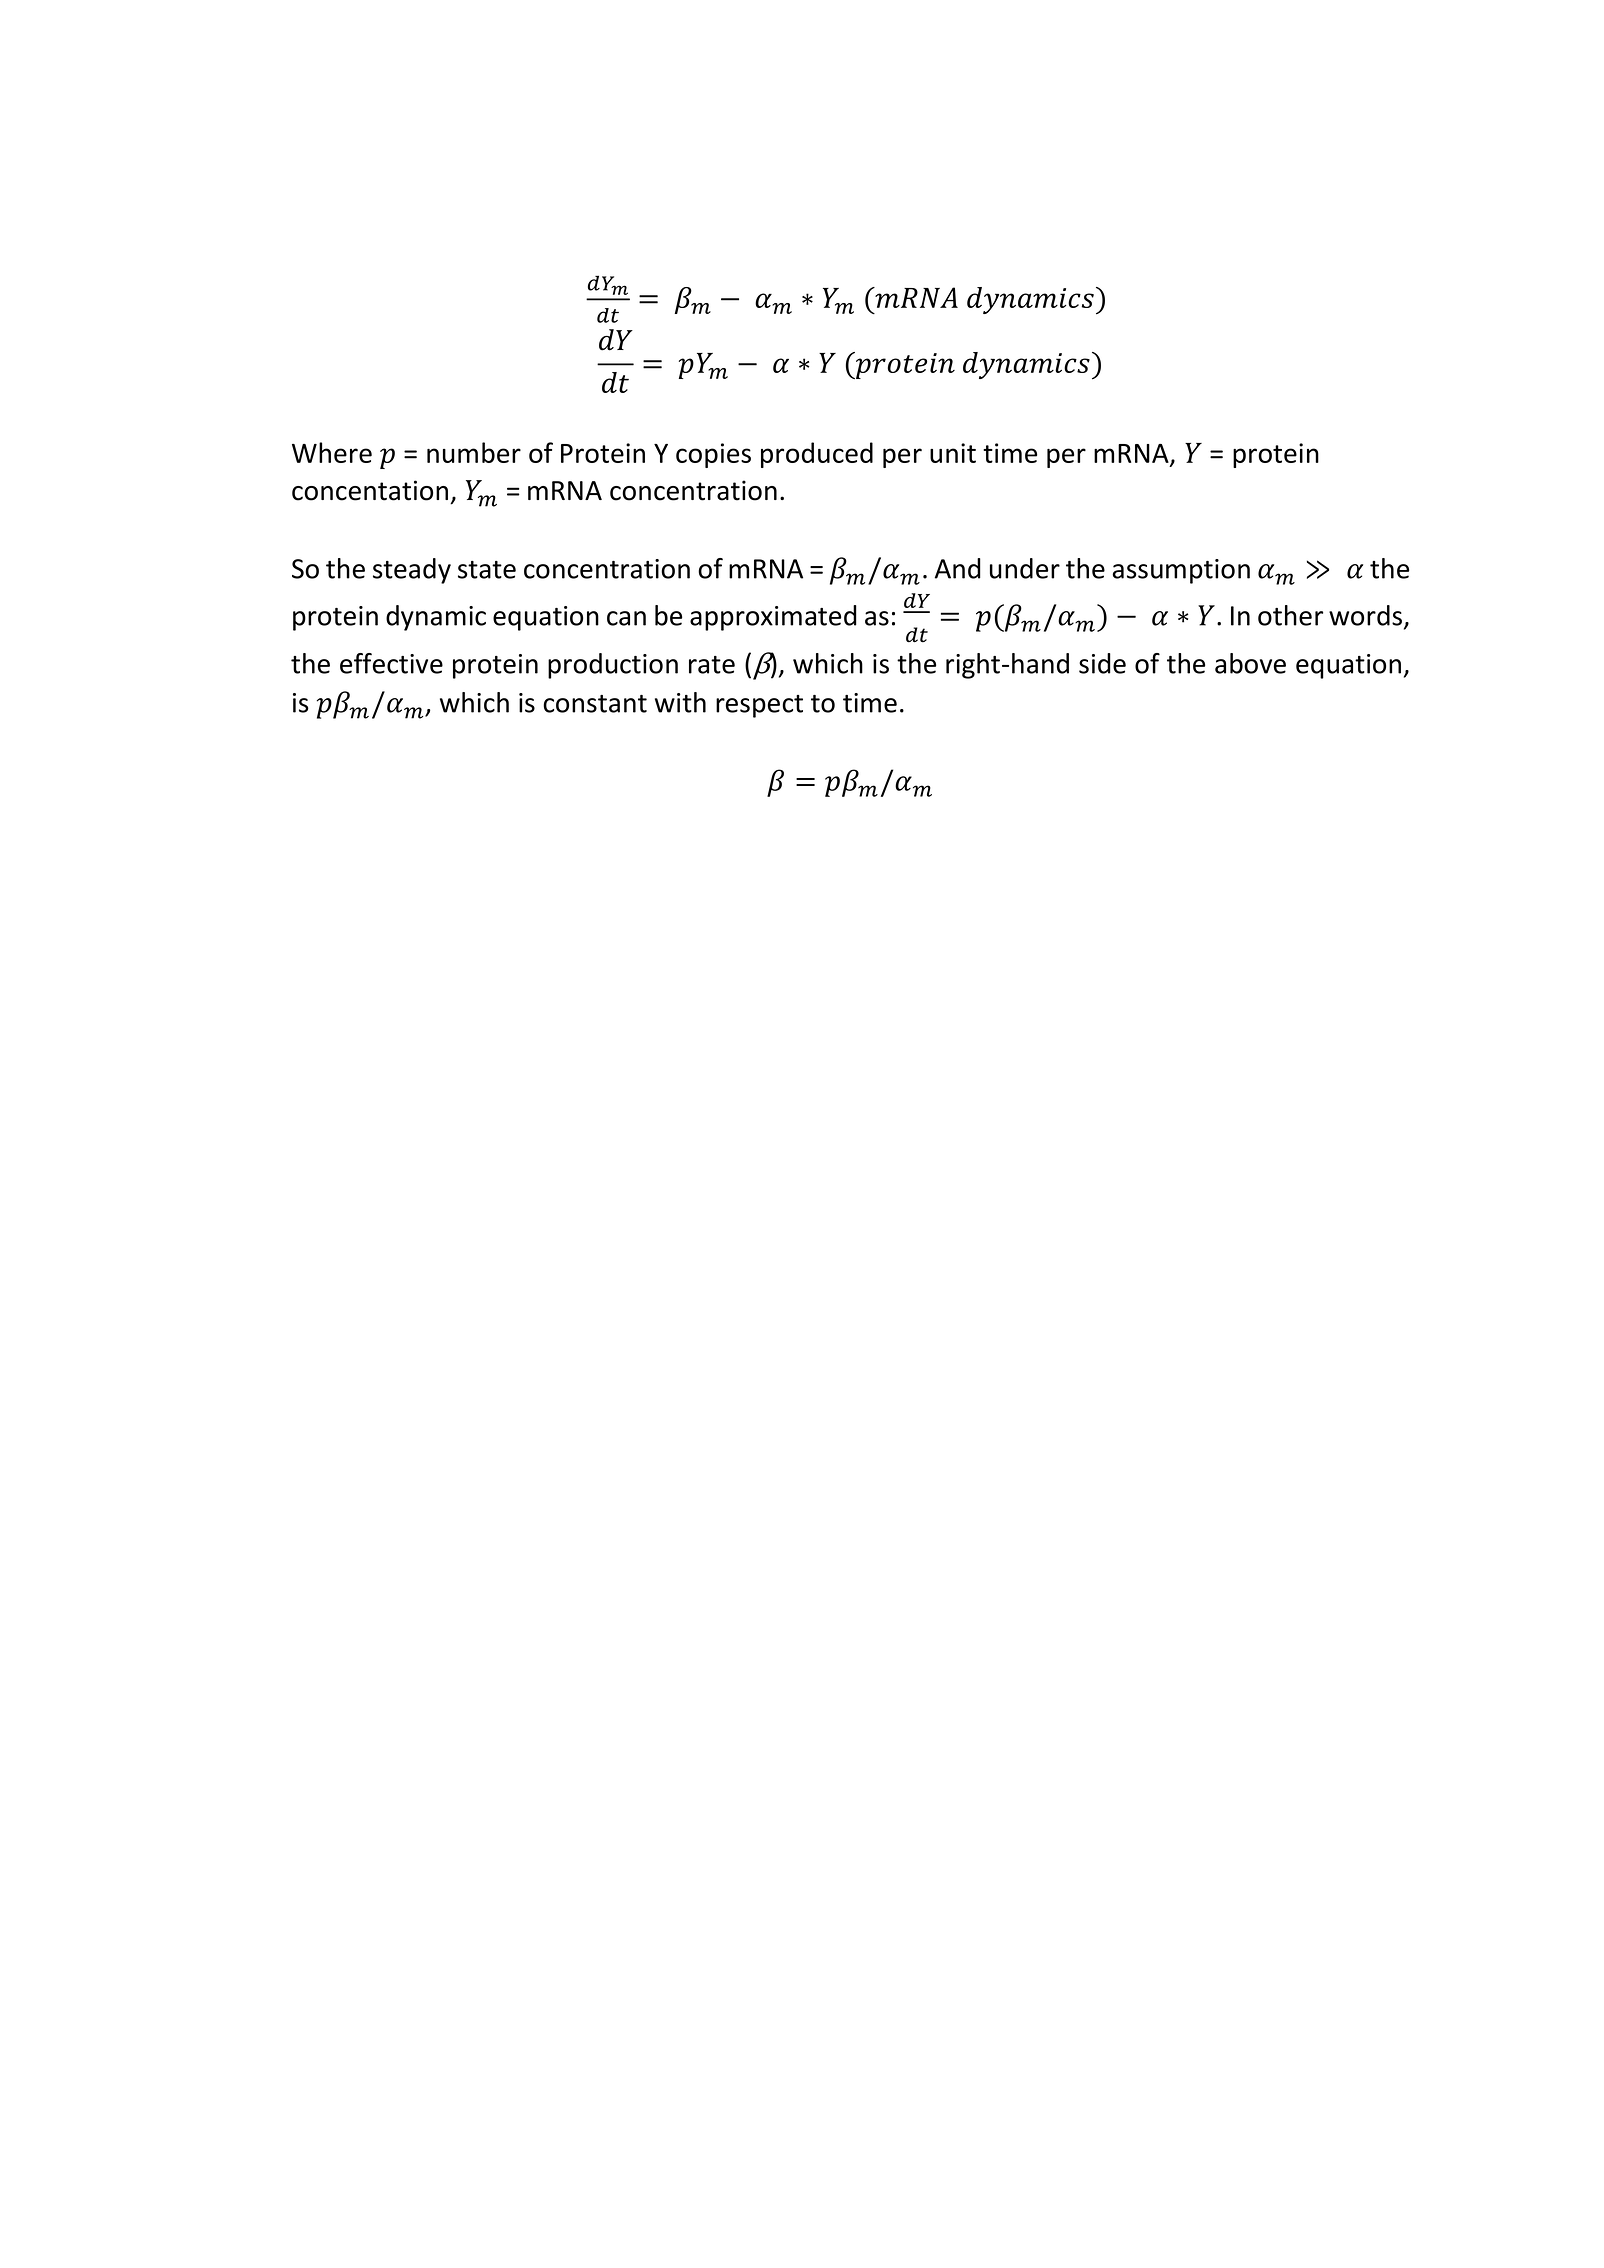 The width and height of the page is (1604, 2268). Describe the element at coordinates (1181, 571) in the page. I see `assumption` at that location.
